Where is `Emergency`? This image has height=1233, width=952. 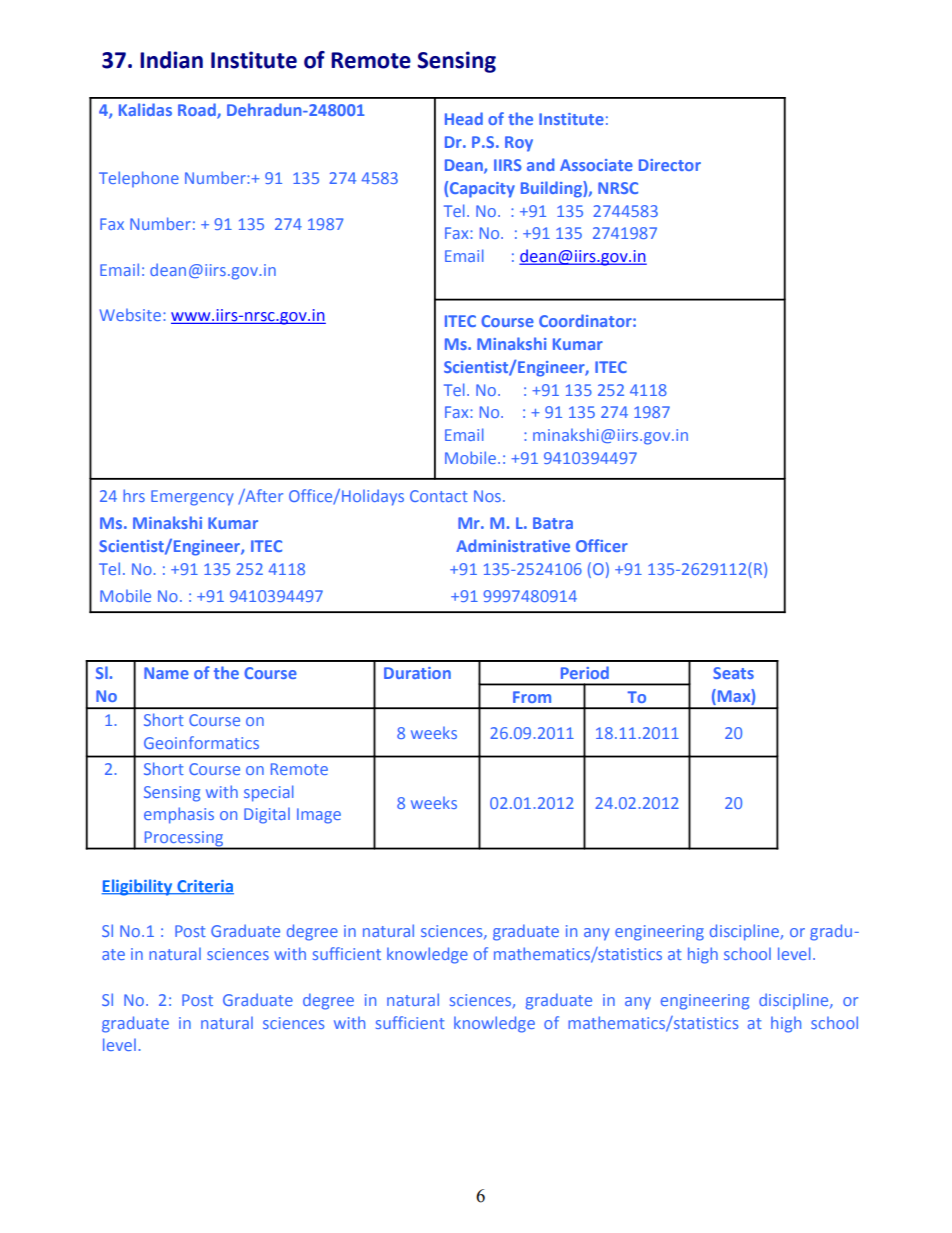
Emergency is located at coordinates (192, 498).
